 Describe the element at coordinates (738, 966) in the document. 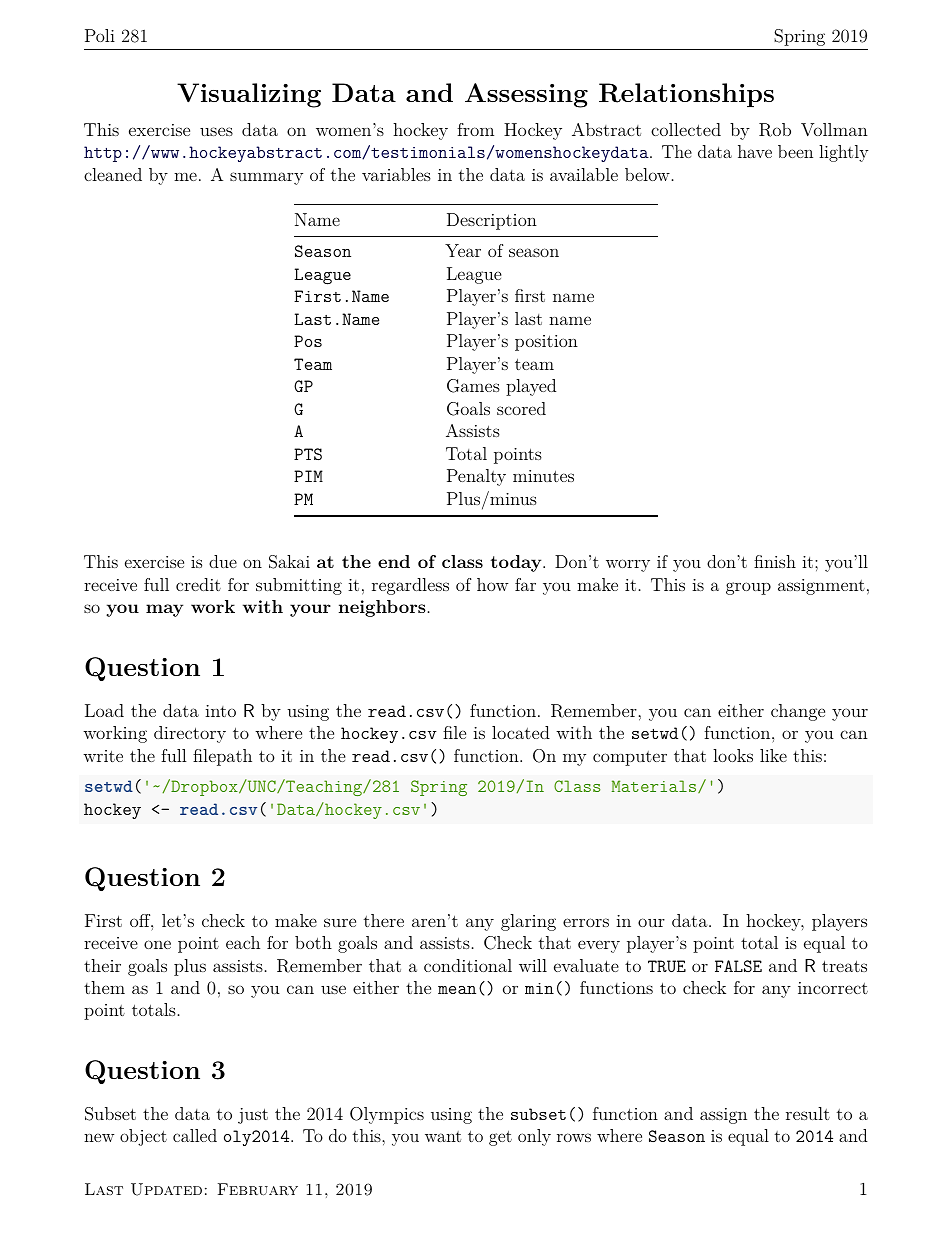

I see `FALSE` at that location.
